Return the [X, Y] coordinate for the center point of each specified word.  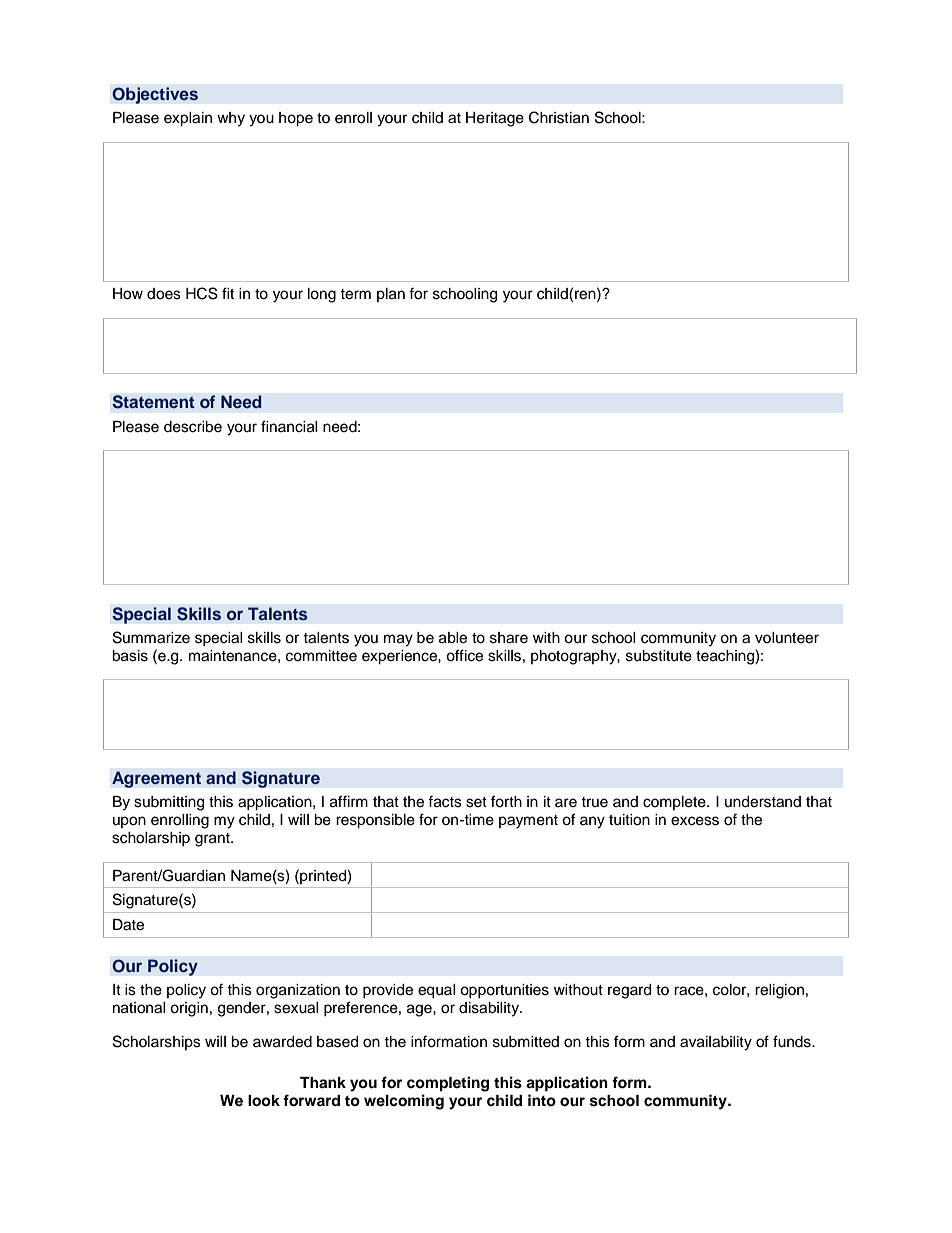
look [264, 1101]
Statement [153, 402]
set [476, 802]
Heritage [495, 119]
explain [188, 119]
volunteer [787, 638]
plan [391, 295]
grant [213, 840]
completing [448, 1084]
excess [695, 821]
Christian [559, 117]
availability [716, 1043]
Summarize [151, 637]
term [355, 294]
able [453, 638]
